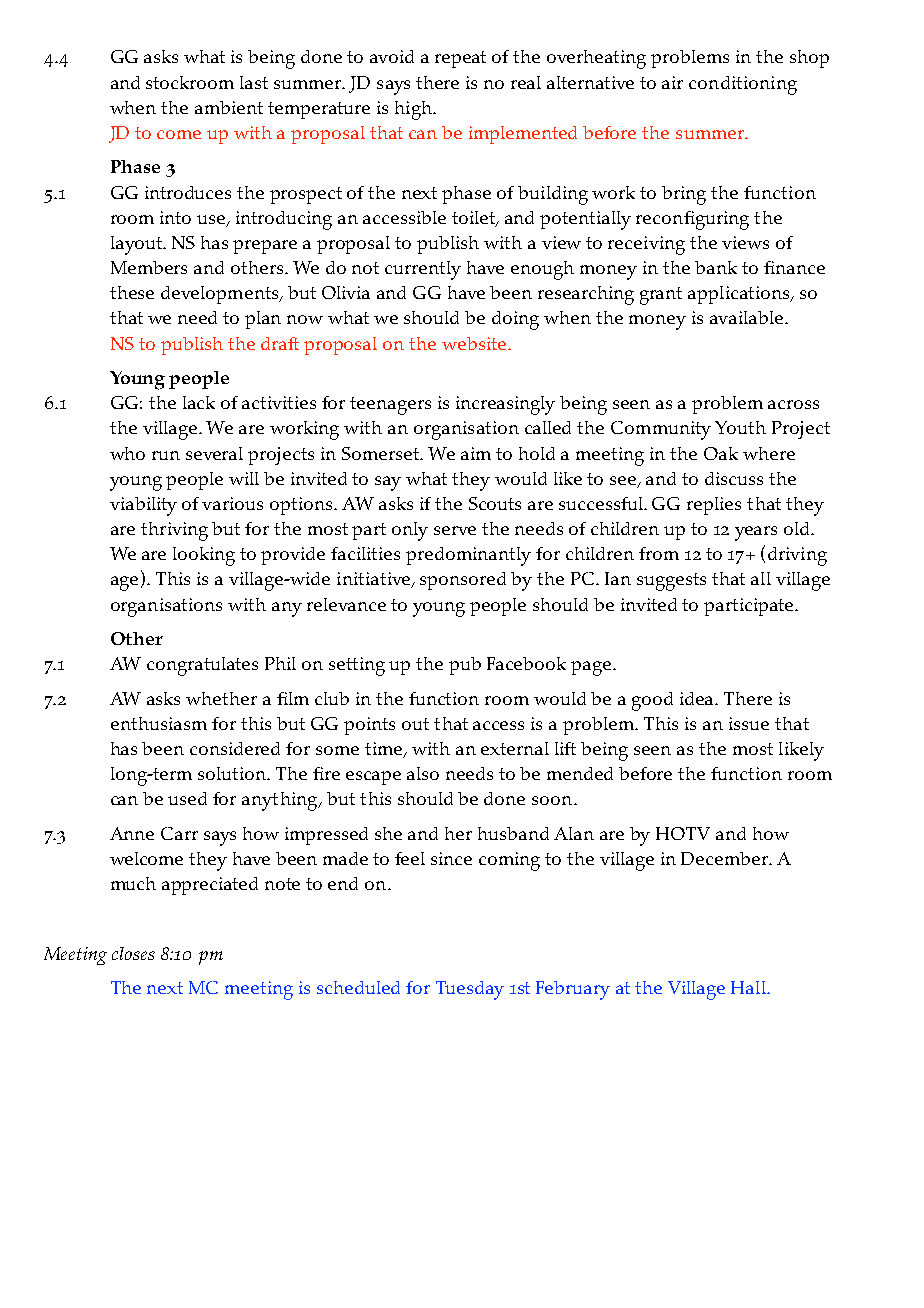 The image size is (924, 1308). Describe the element at coordinates (221, 295) in the page. I see `developments` at that location.
